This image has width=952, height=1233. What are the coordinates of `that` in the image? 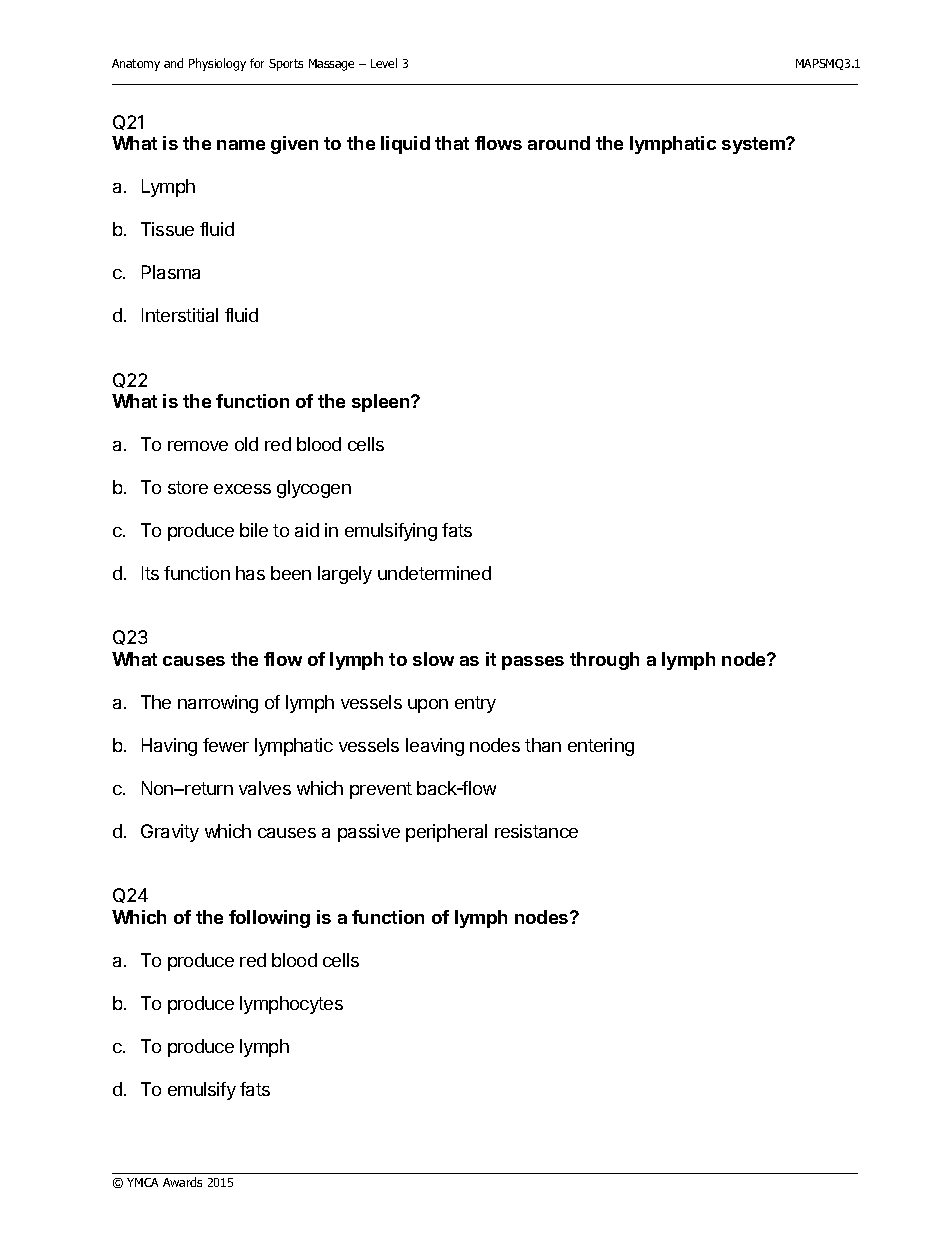 It's located at (452, 143).
